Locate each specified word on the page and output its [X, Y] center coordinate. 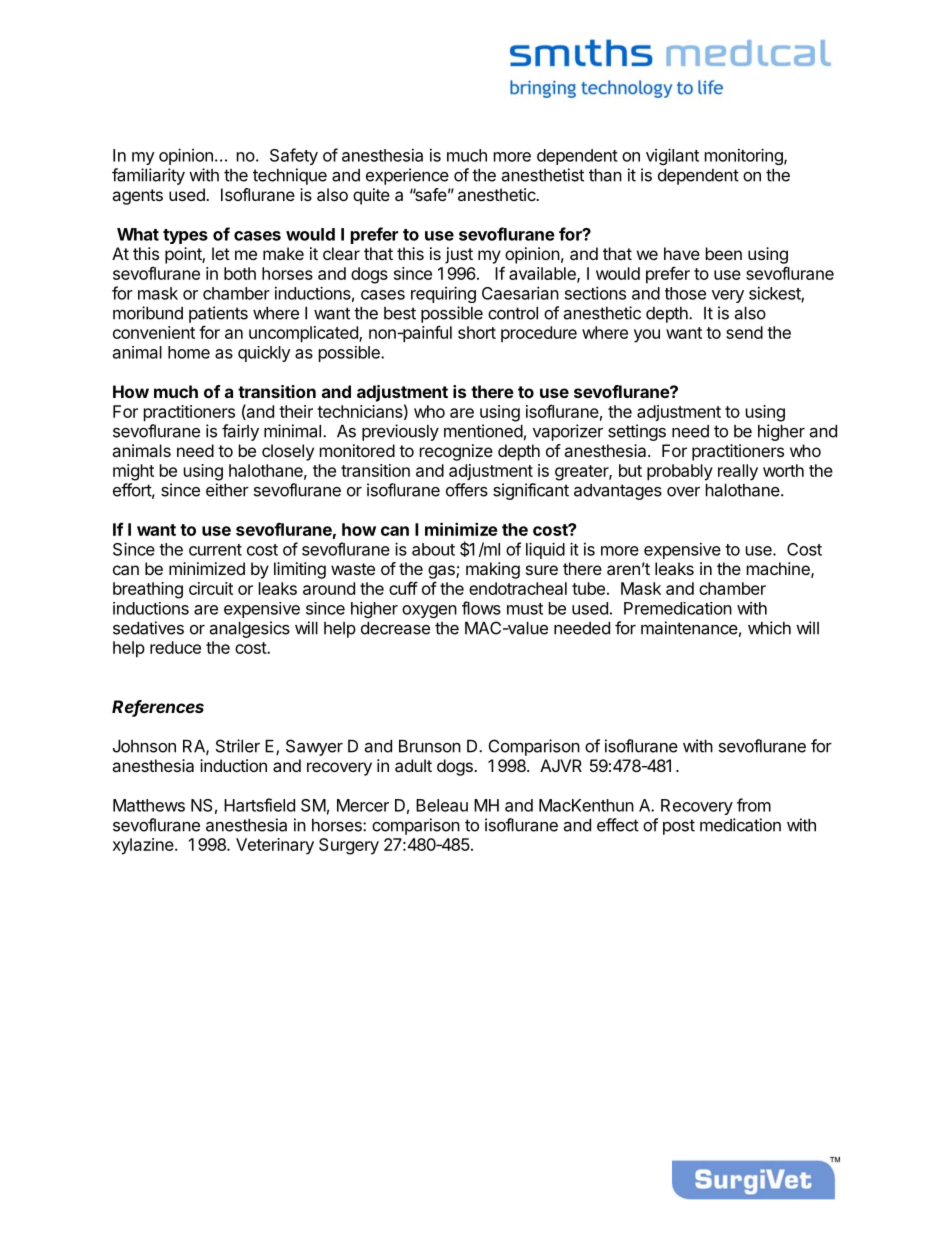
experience [407, 176]
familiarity [148, 176]
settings [637, 432]
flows [481, 608]
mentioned [483, 431]
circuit [211, 588]
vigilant [672, 156]
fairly [240, 432]
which [769, 628]
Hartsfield [259, 805]
